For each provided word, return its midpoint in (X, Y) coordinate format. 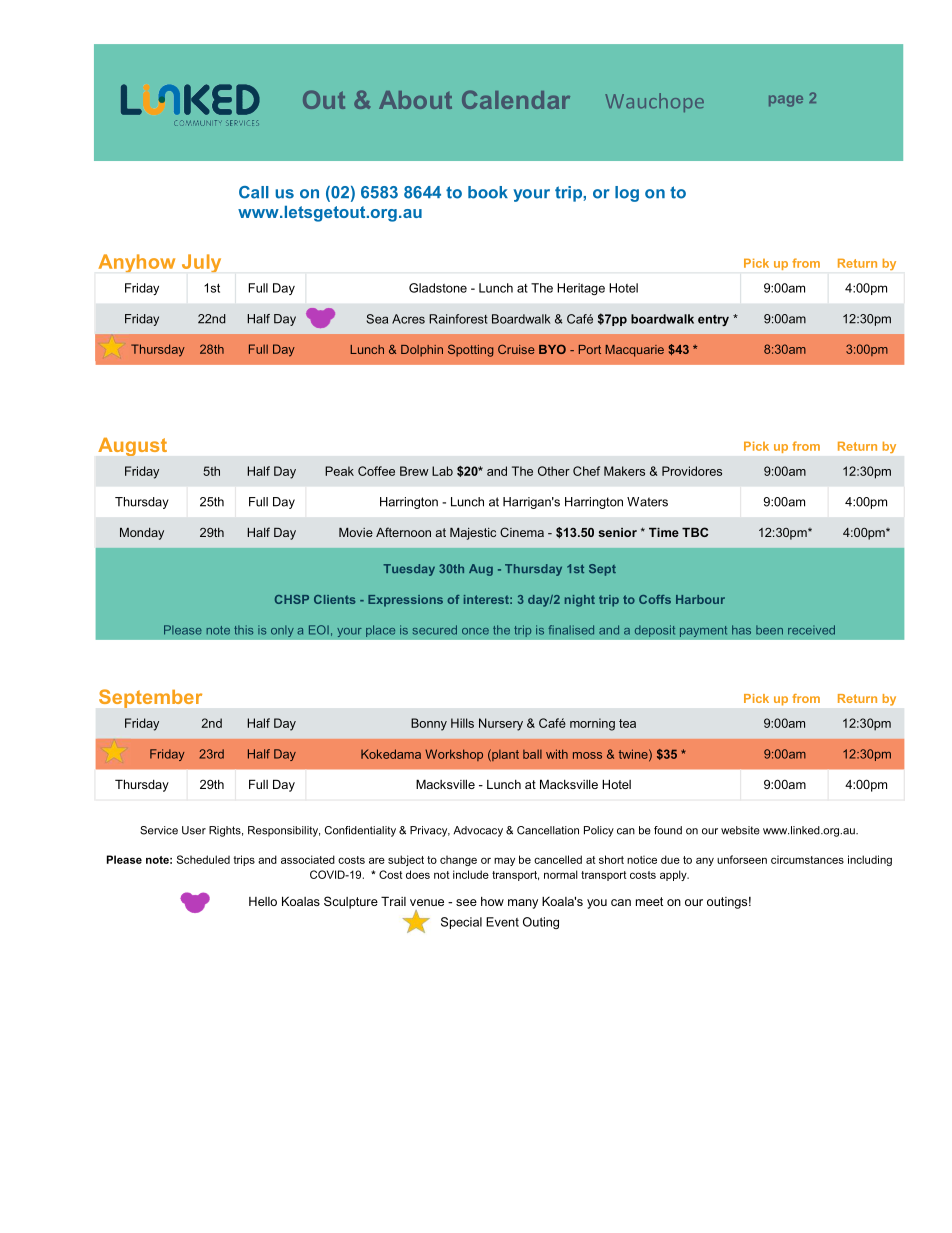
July (201, 263)
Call (254, 192)
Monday (142, 534)
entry (713, 320)
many (523, 904)
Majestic (473, 534)
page (786, 101)
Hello (263, 901)
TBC (695, 532)
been (769, 630)
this (243, 630)
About (415, 100)
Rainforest (458, 319)
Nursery (501, 724)
